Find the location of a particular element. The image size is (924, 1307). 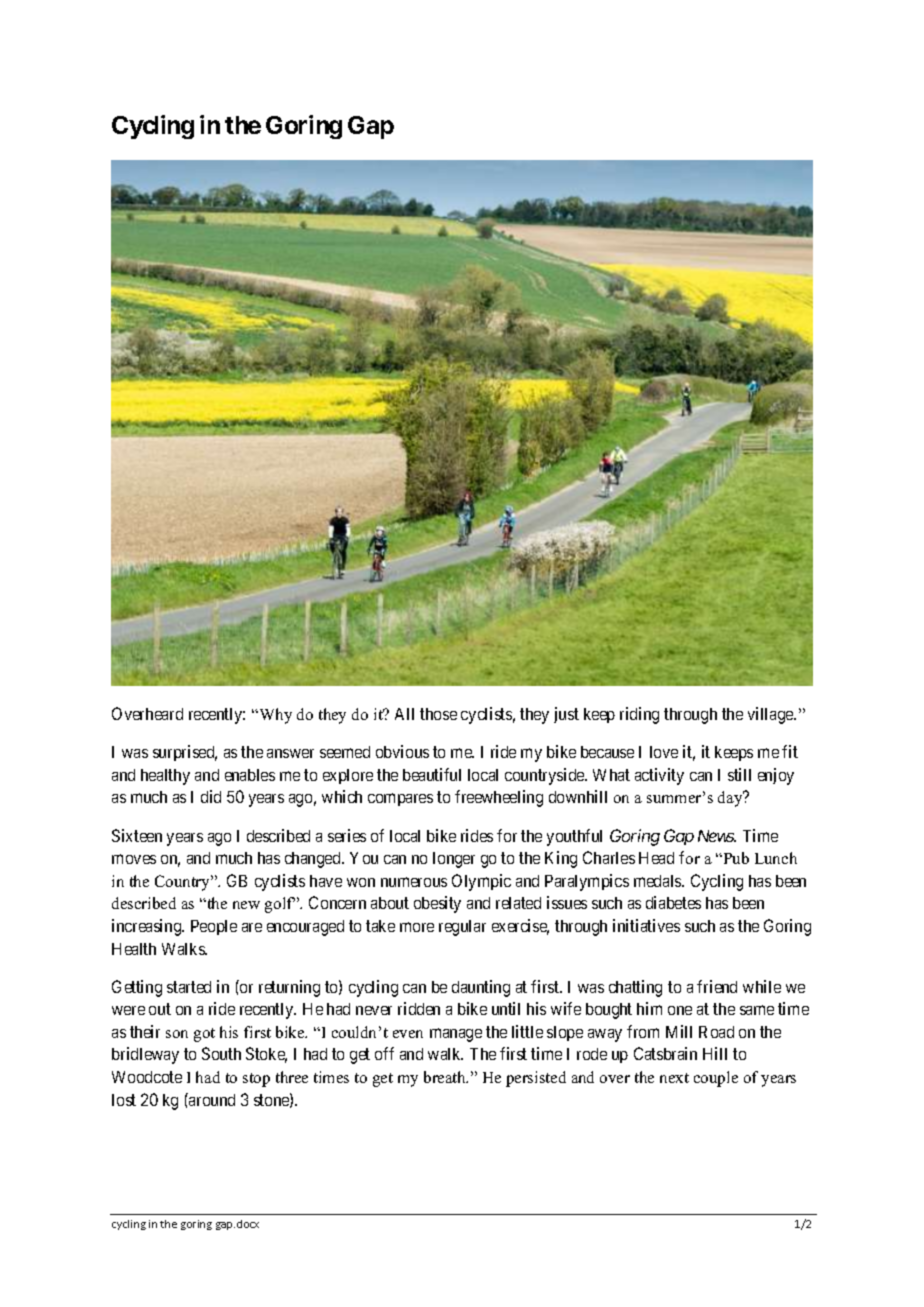

started is located at coordinates (189, 987).
